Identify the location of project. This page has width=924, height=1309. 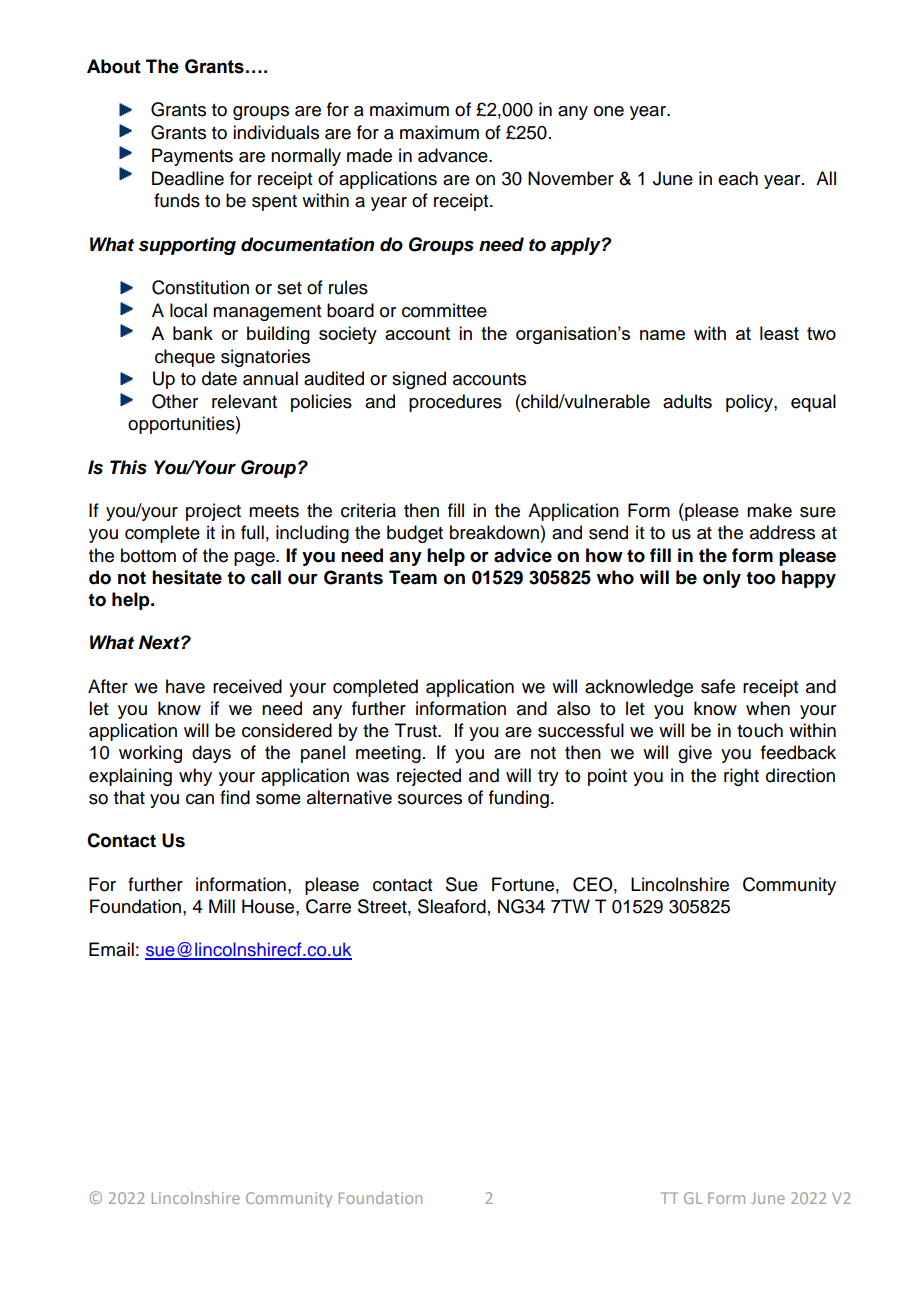
(213, 512).
